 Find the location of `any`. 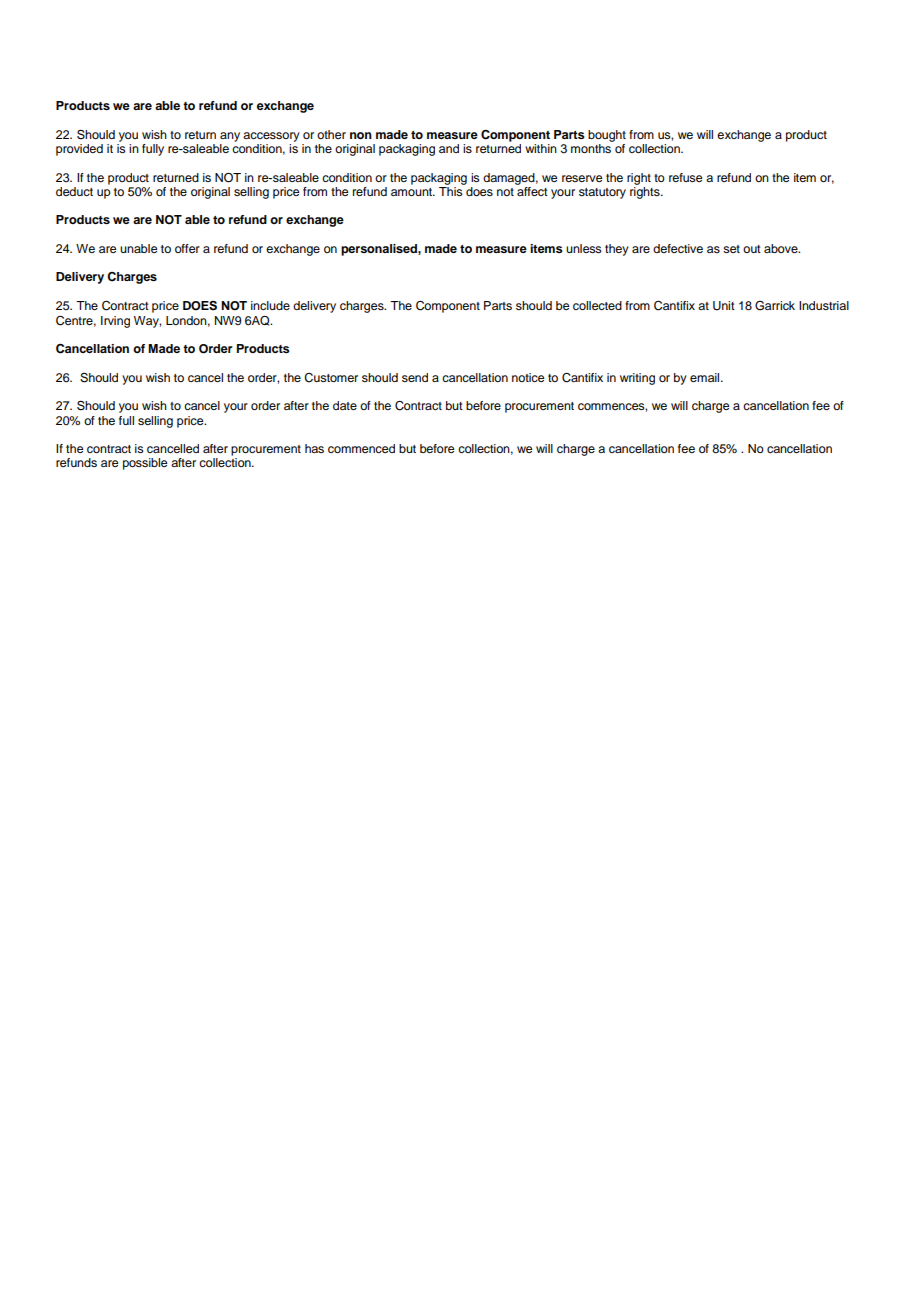

any is located at coordinates (230, 137).
